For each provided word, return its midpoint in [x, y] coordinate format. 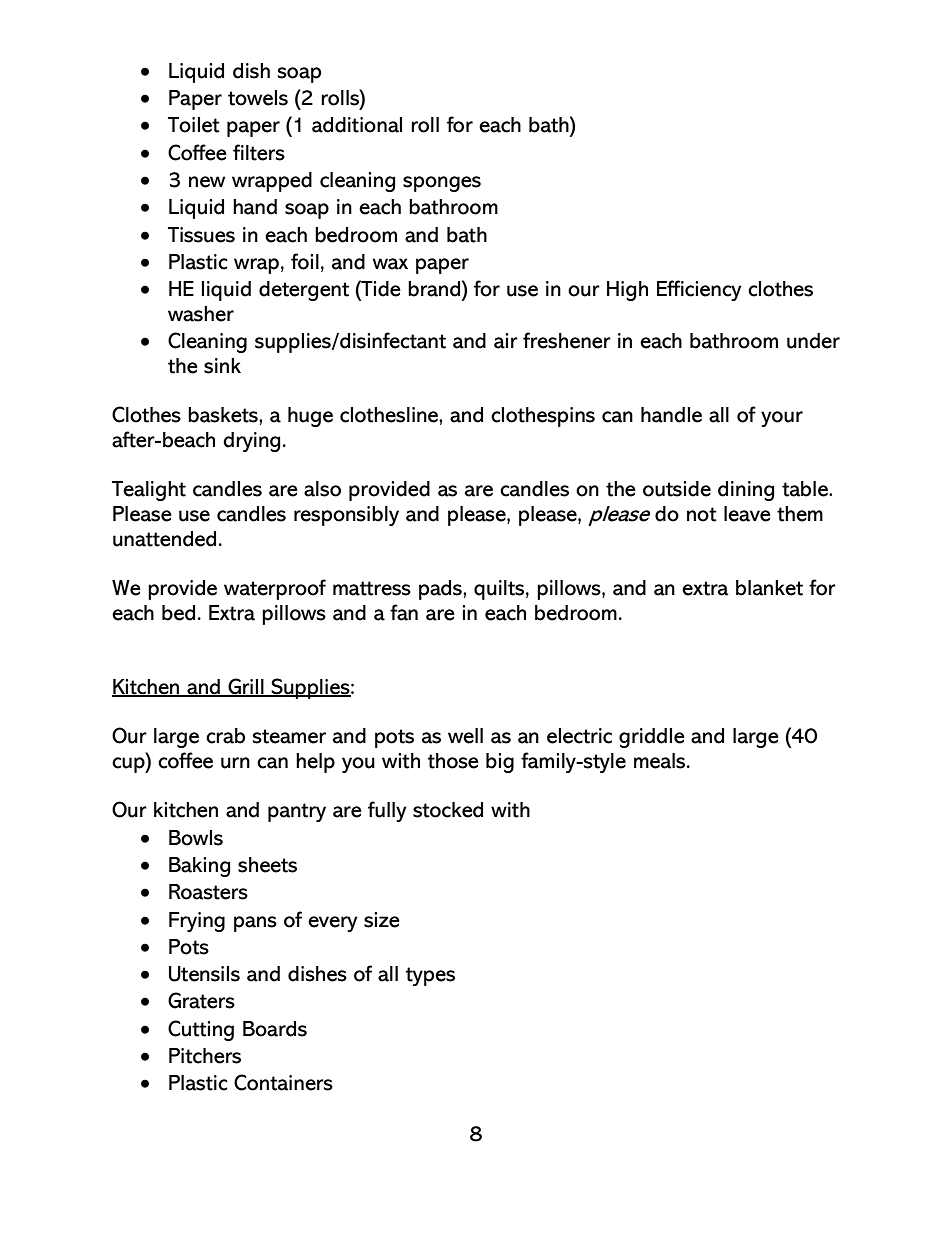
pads [441, 590]
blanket [769, 588]
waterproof [275, 589]
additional [357, 125]
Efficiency [699, 290]
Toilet [194, 125]
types [430, 976]
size [382, 920]
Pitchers [205, 1056]
